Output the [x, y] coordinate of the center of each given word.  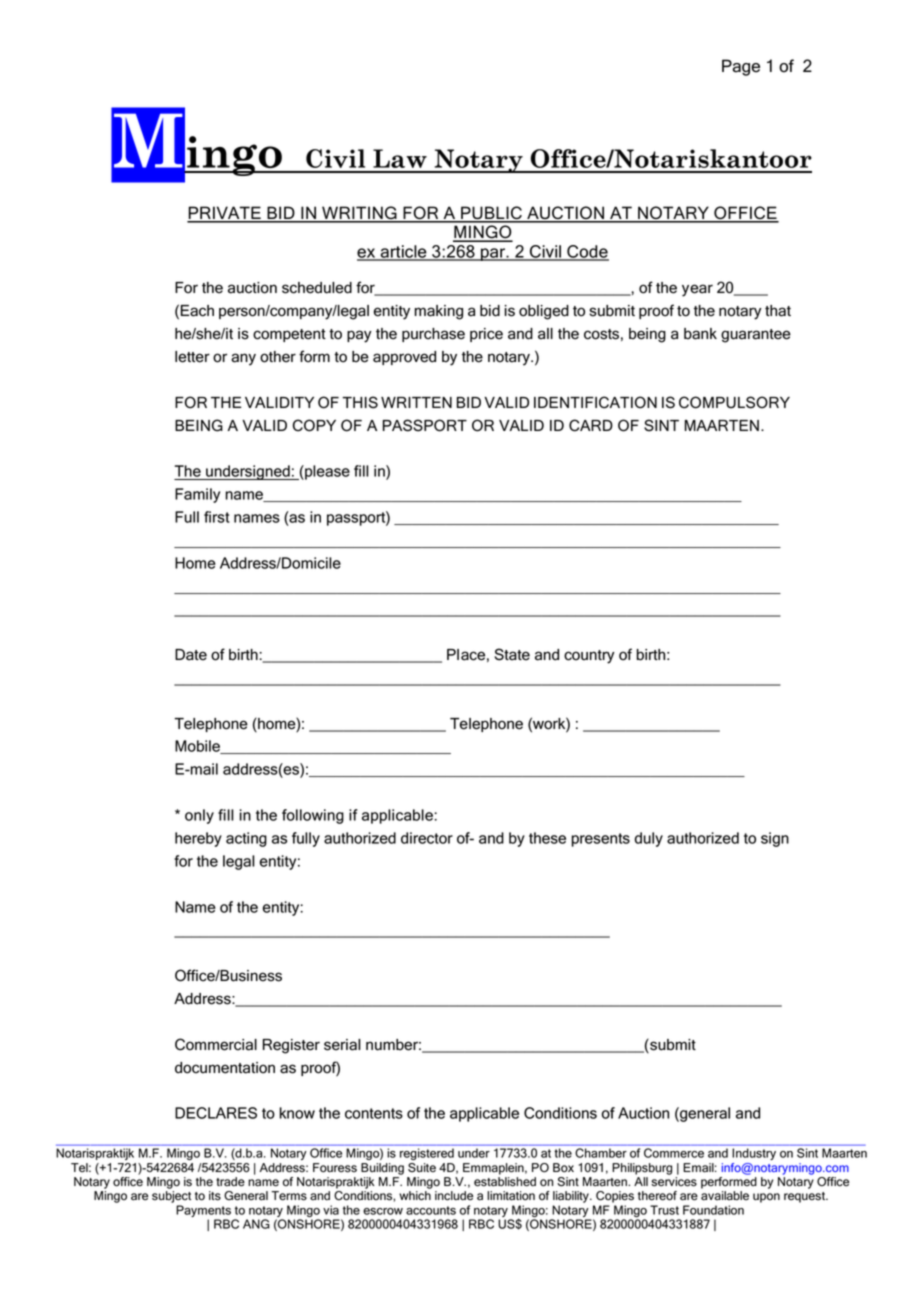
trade [230, 1182]
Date [191, 655]
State [512, 654]
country [589, 657]
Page [741, 67]
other [278, 357]
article [403, 252]
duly [649, 839]
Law [400, 158]
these [547, 838]
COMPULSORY [734, 402]
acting [246, 839]
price [486, 335]
